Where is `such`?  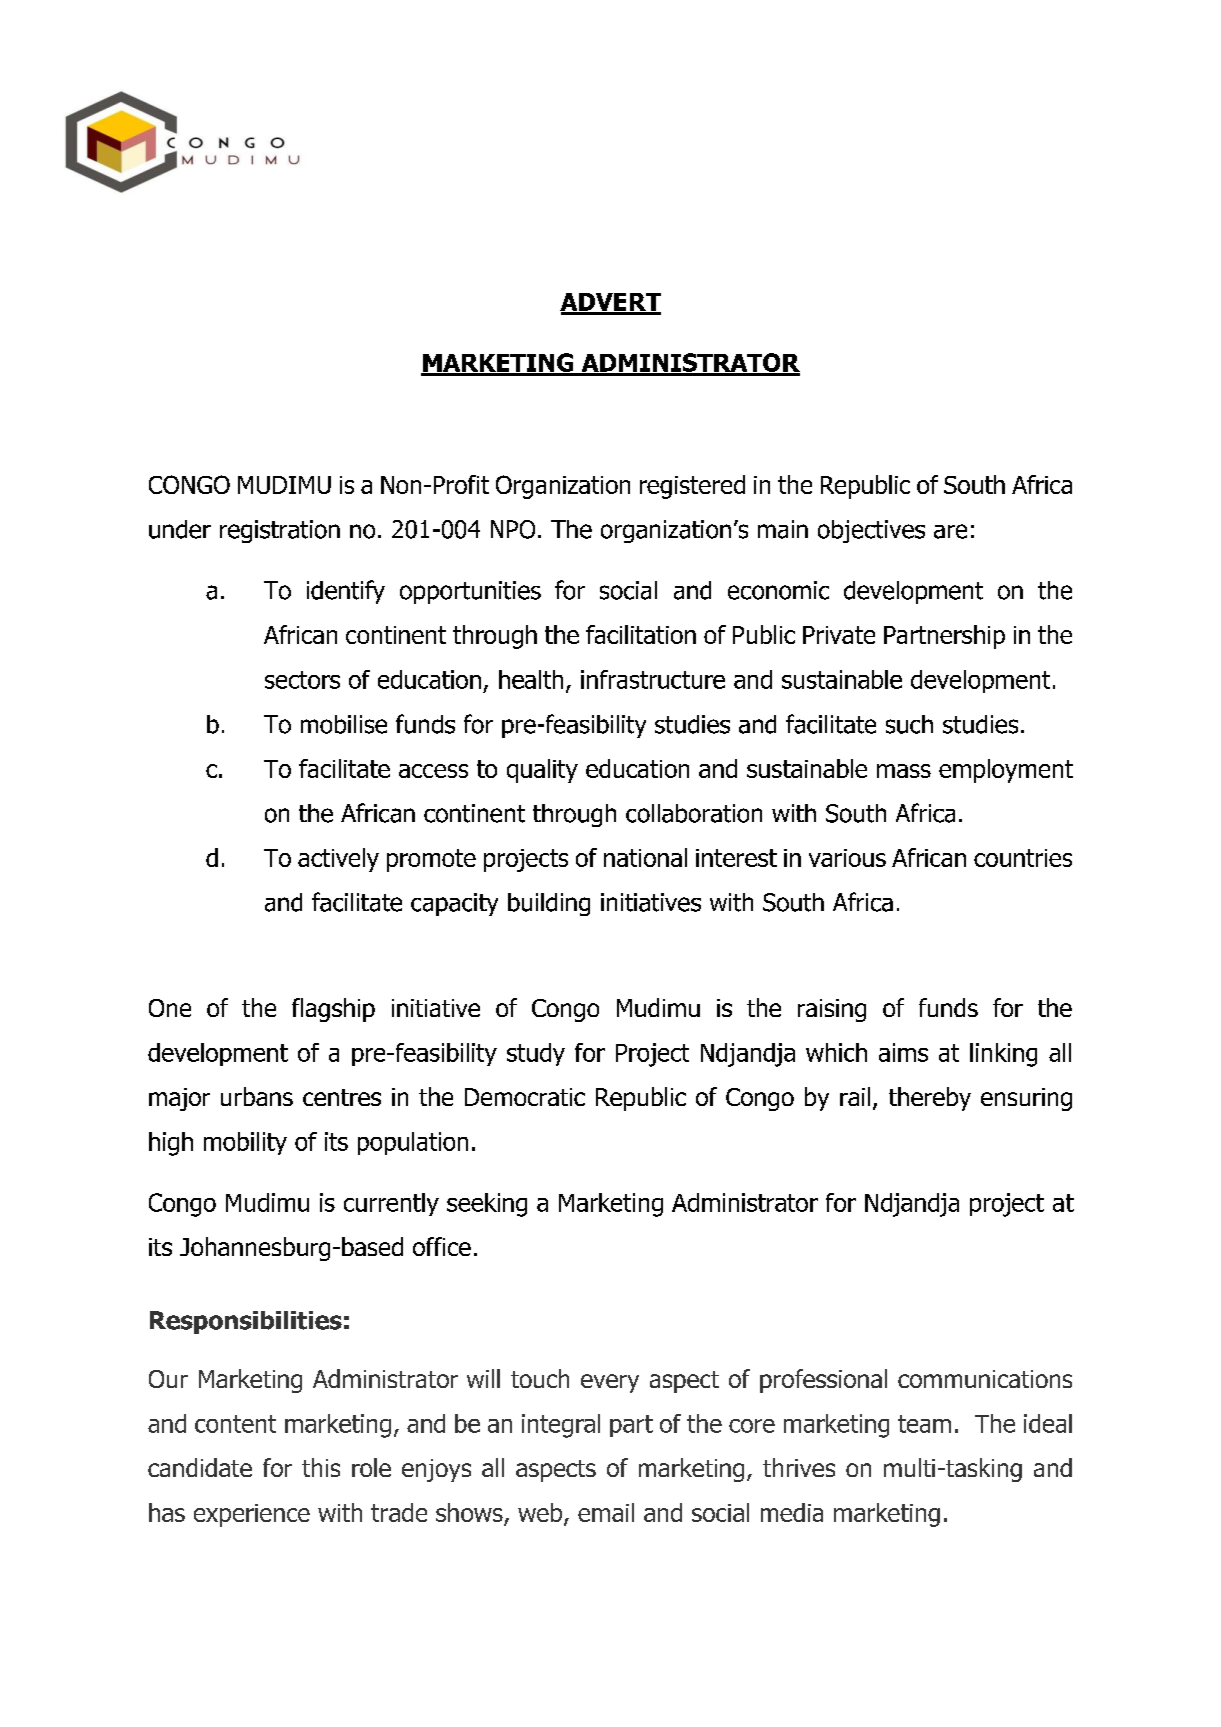
such is located at coordinates (909, 724).
